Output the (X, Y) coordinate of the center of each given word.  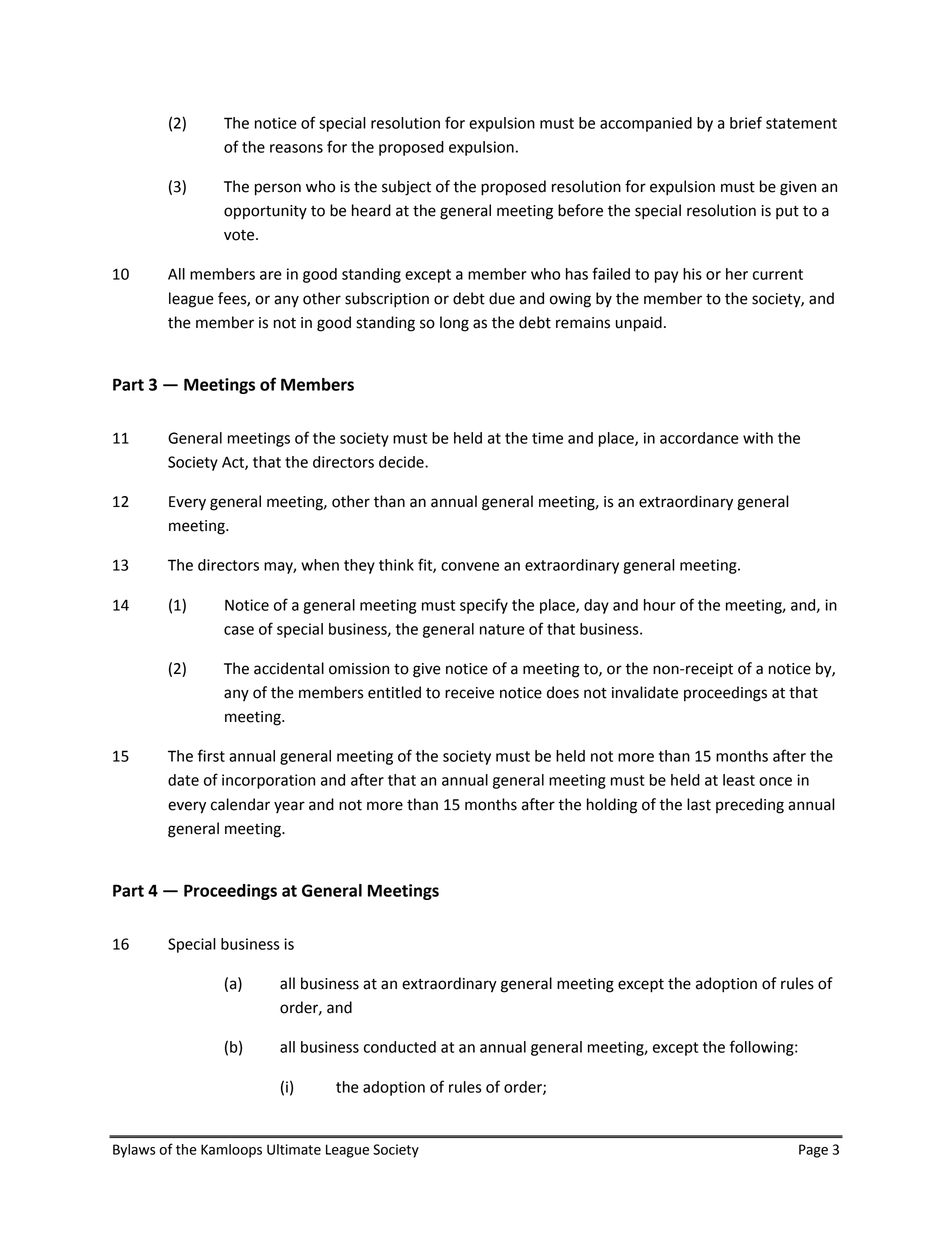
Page (813, 1151)
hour (660, 605)
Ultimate (294, 1149)
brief (746, 122)
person (278, 189)
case (239, 630)
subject (406, 188)
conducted (400, 1047)
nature (502, 629)
